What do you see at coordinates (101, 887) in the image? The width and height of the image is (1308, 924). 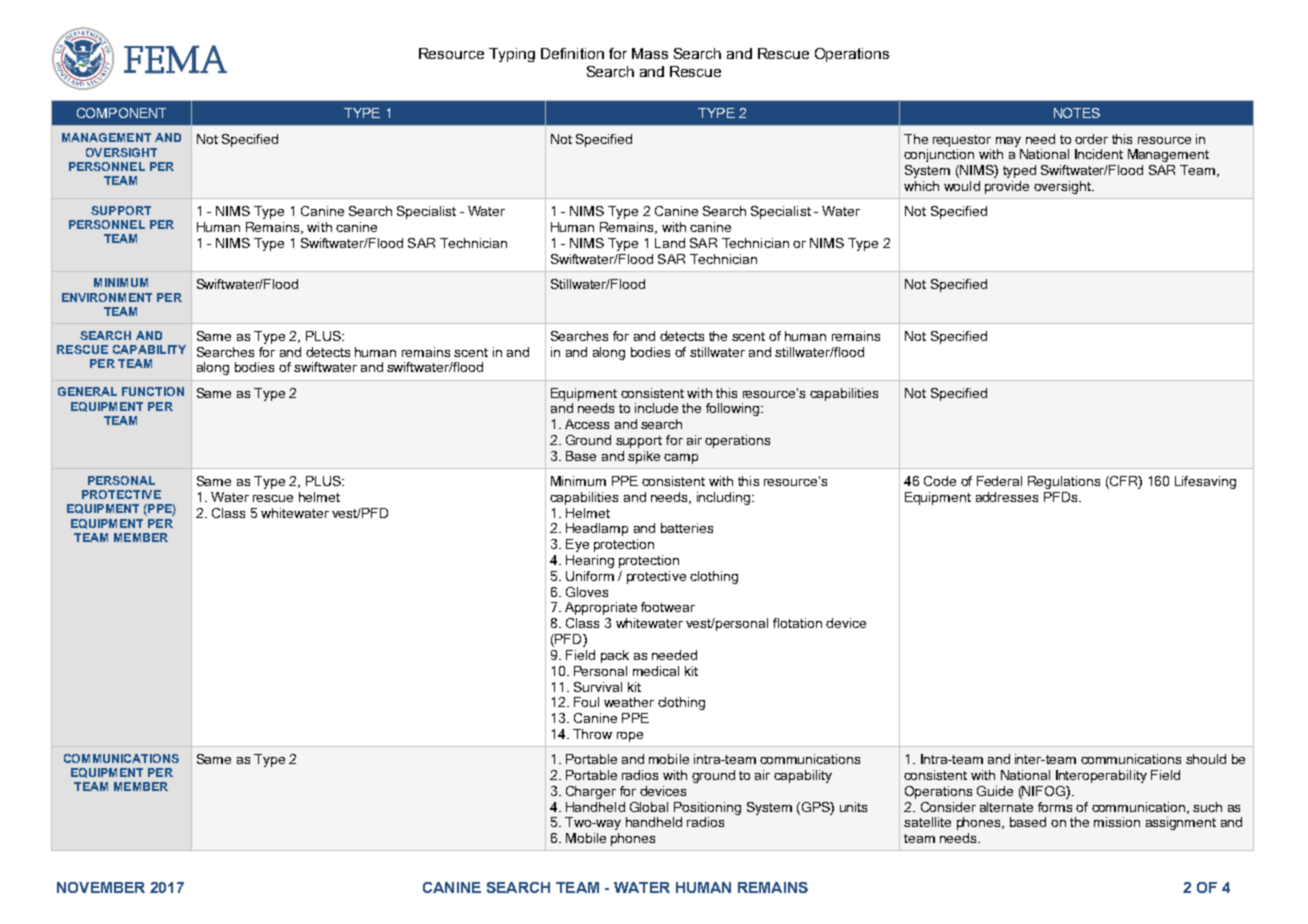 I see `NOVEMBER` at bounding box center [101, 887].
